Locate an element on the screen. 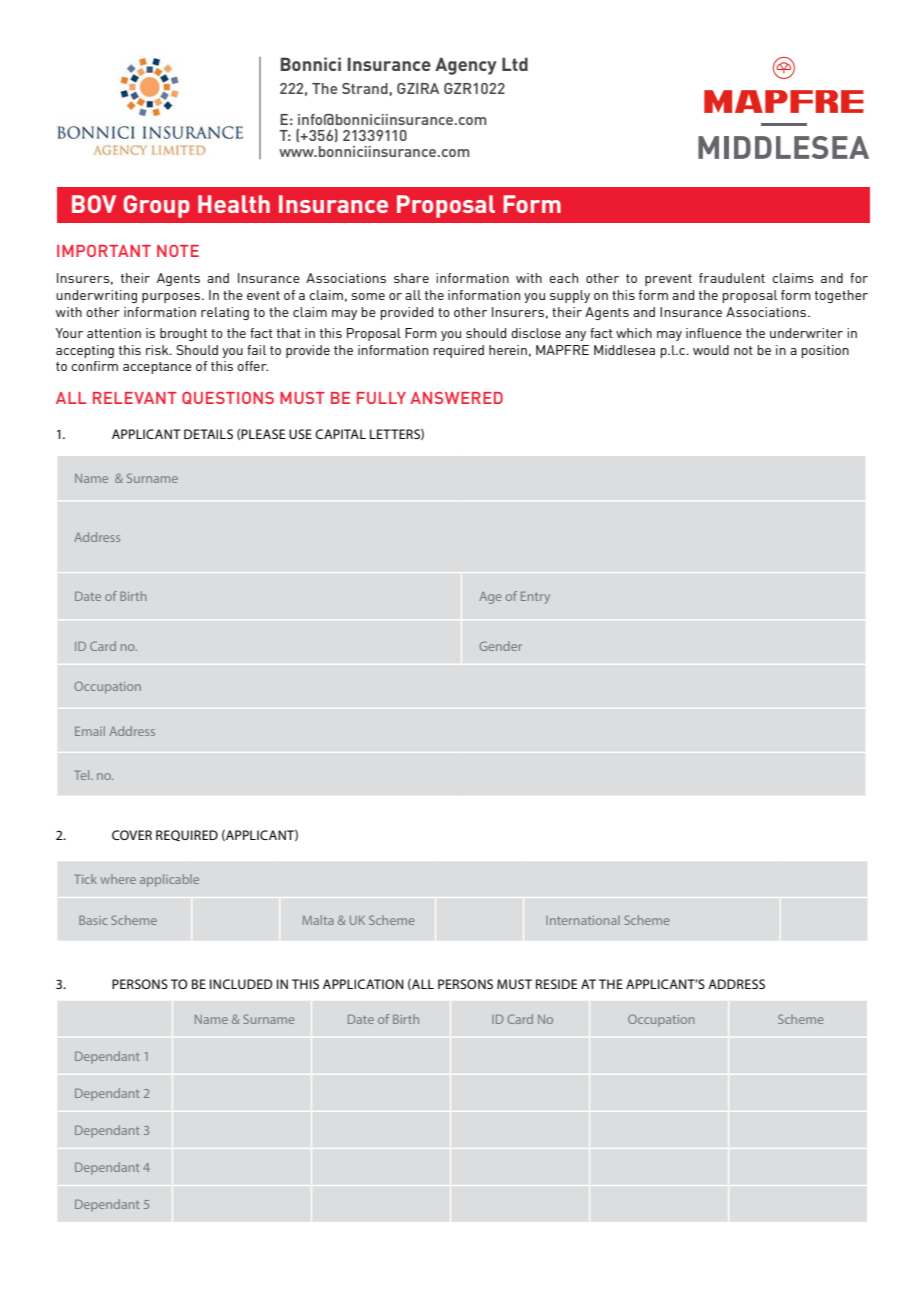 The height and width of the screenshot is (1308, 924). International is located at coordinates (583, 920).
